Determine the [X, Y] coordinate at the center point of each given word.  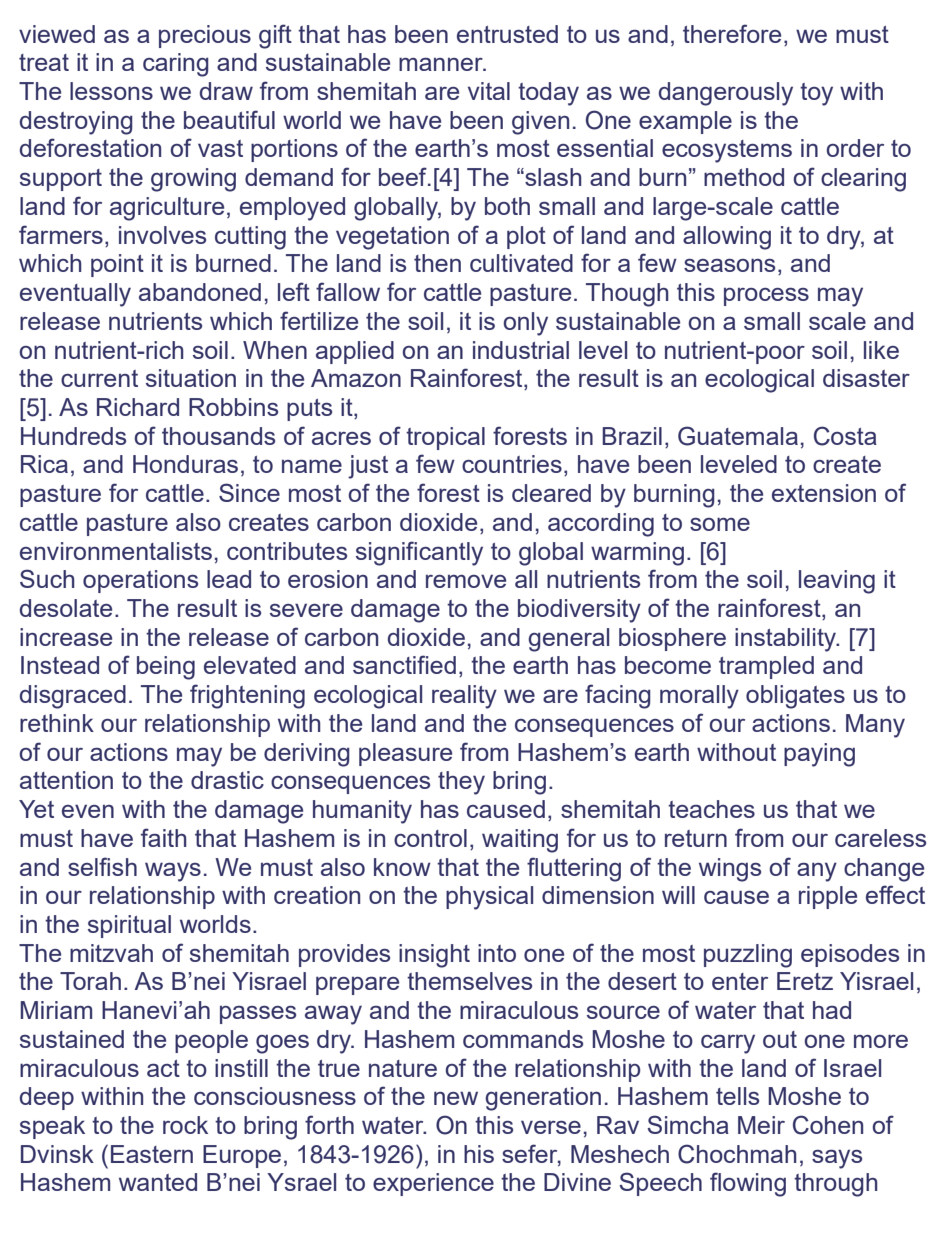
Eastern [152, 1154]
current [99, 378]
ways [173, 872]
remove [466, 581]
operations [140, 581]
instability [787, 640]
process [766, 297]
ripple [828, 897]
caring [176, 65]
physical [489, 898]
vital [489, 91]
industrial [521, 350]
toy [816, 94]
